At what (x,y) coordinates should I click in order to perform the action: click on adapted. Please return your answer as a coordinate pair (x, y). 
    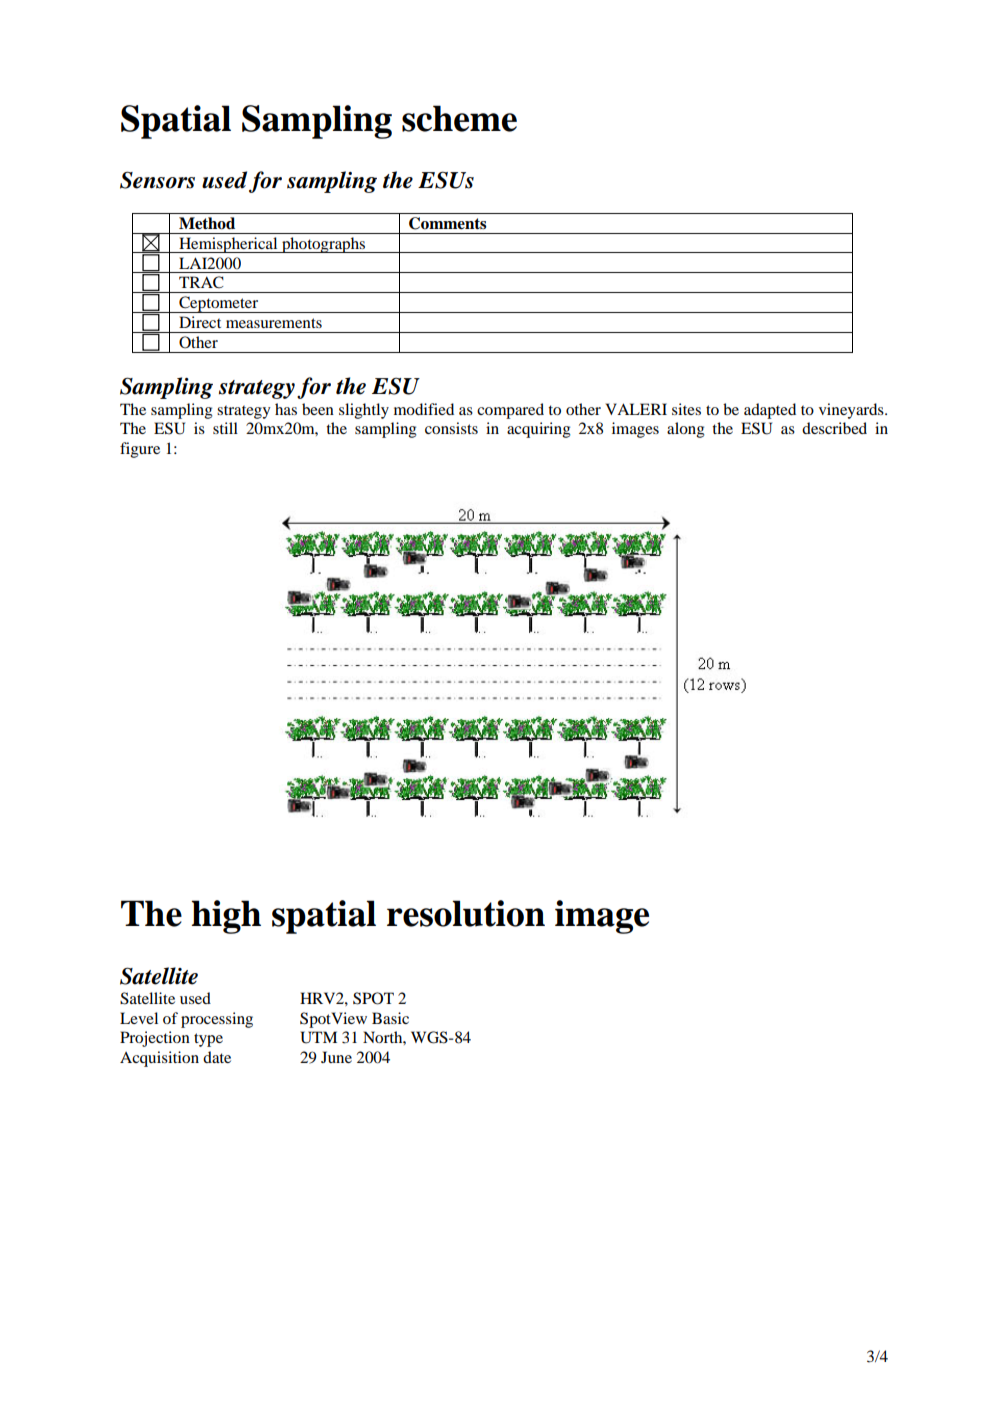
    Looking at the image, I should click on (770, 411).
